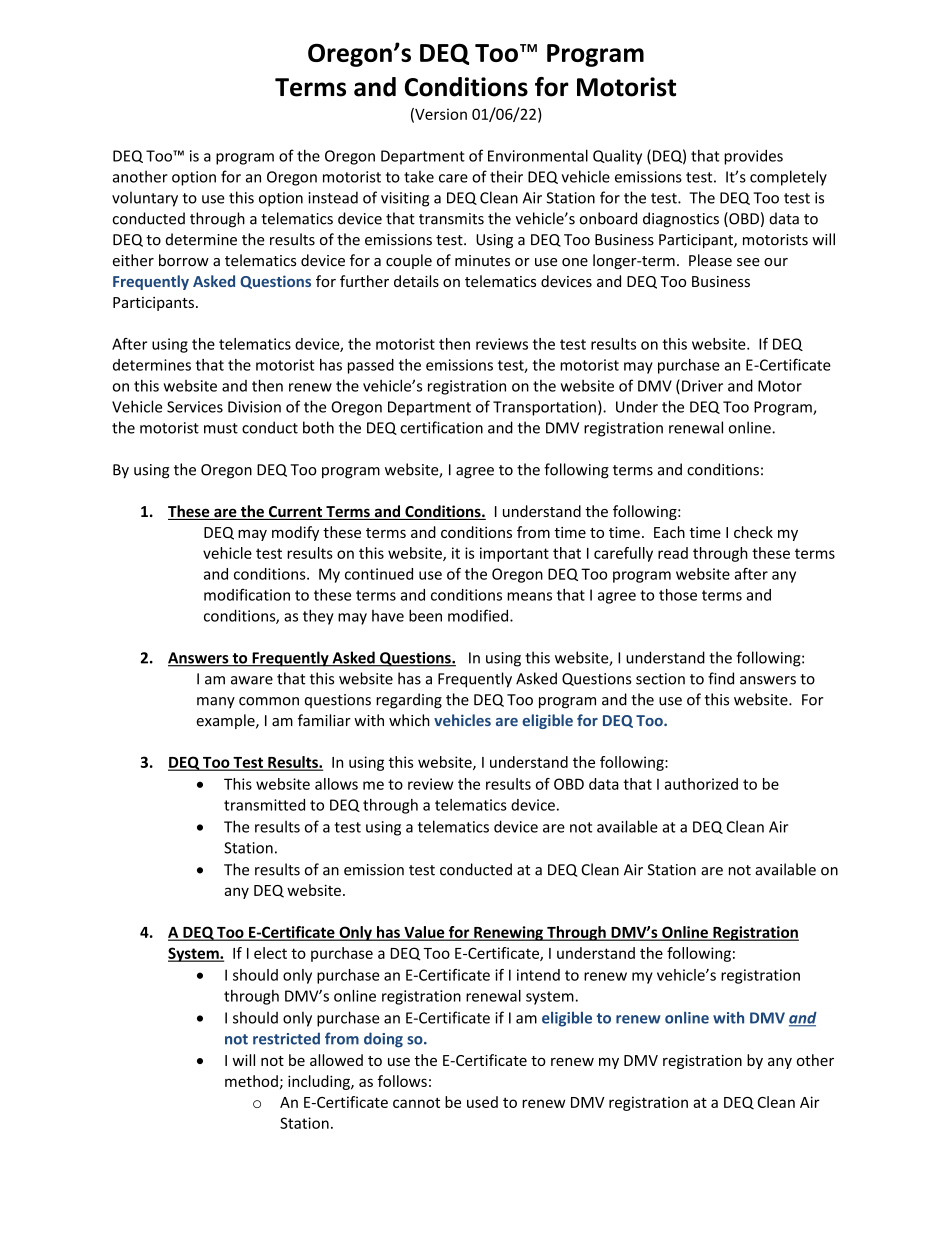 This page has width=952, height=1233. What do you see at coordinates (419, 176) in the page?
I see `take` at bounding box center [419, 176].
